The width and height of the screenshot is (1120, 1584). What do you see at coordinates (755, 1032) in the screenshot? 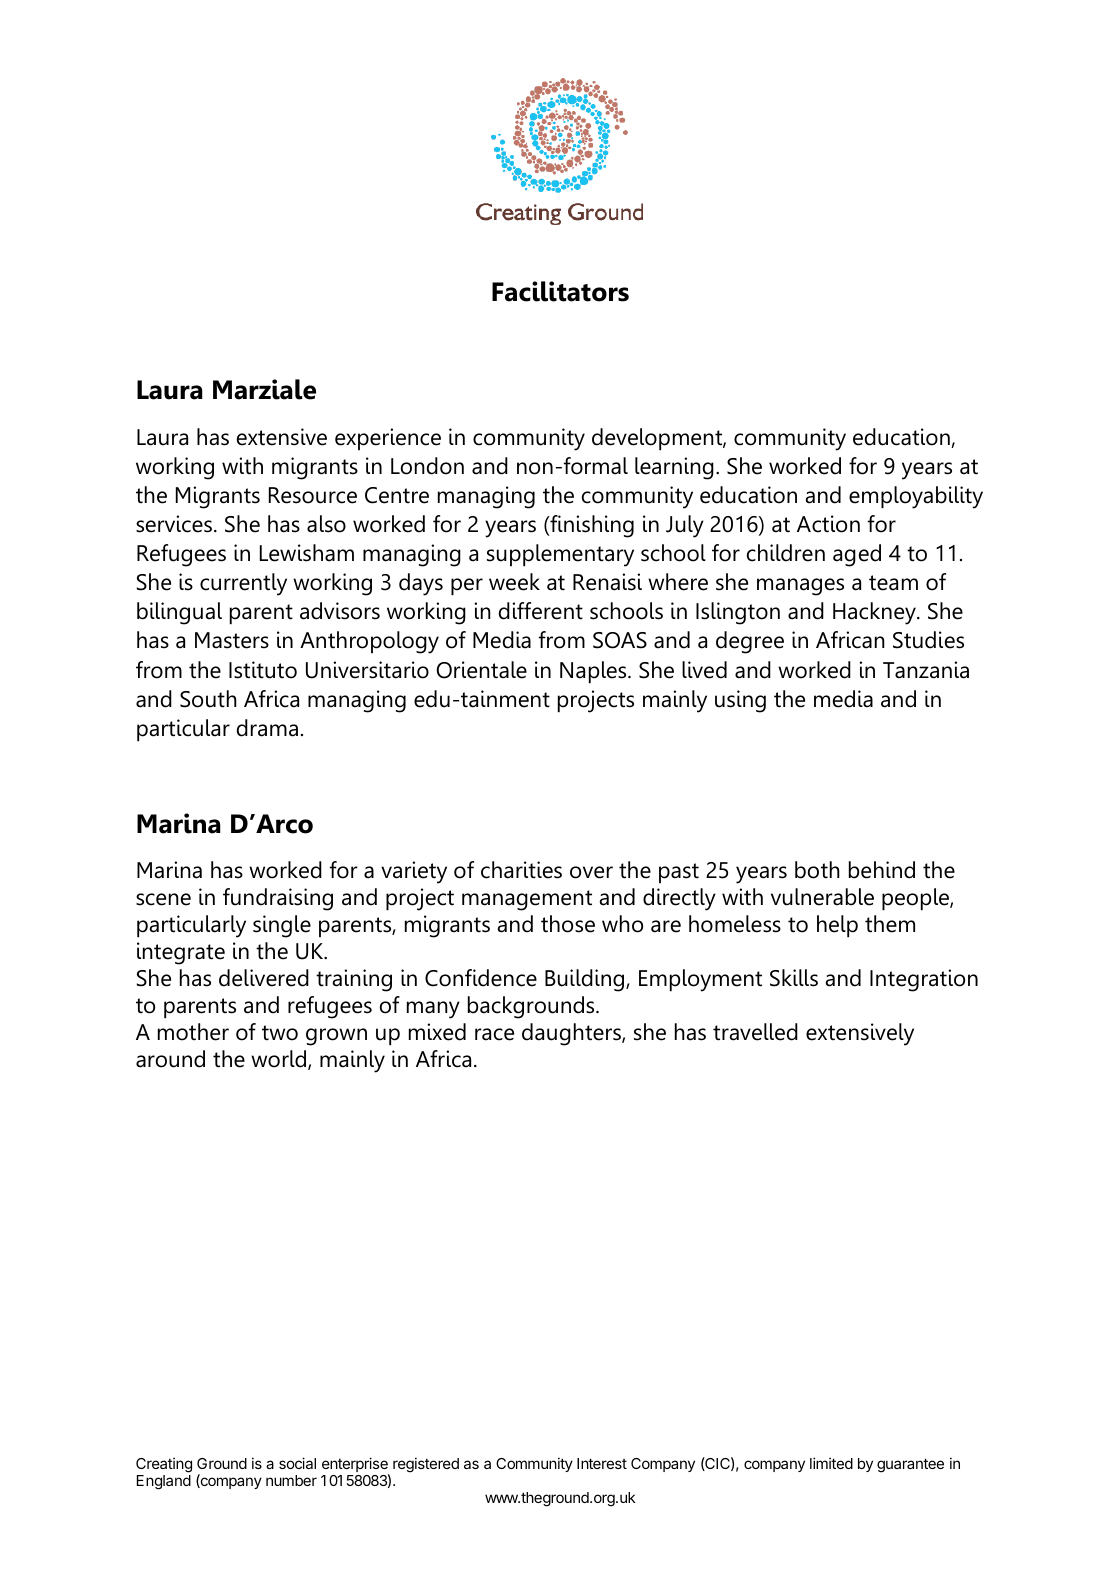
I see `travelled` at bounding box center [755, 1032].
